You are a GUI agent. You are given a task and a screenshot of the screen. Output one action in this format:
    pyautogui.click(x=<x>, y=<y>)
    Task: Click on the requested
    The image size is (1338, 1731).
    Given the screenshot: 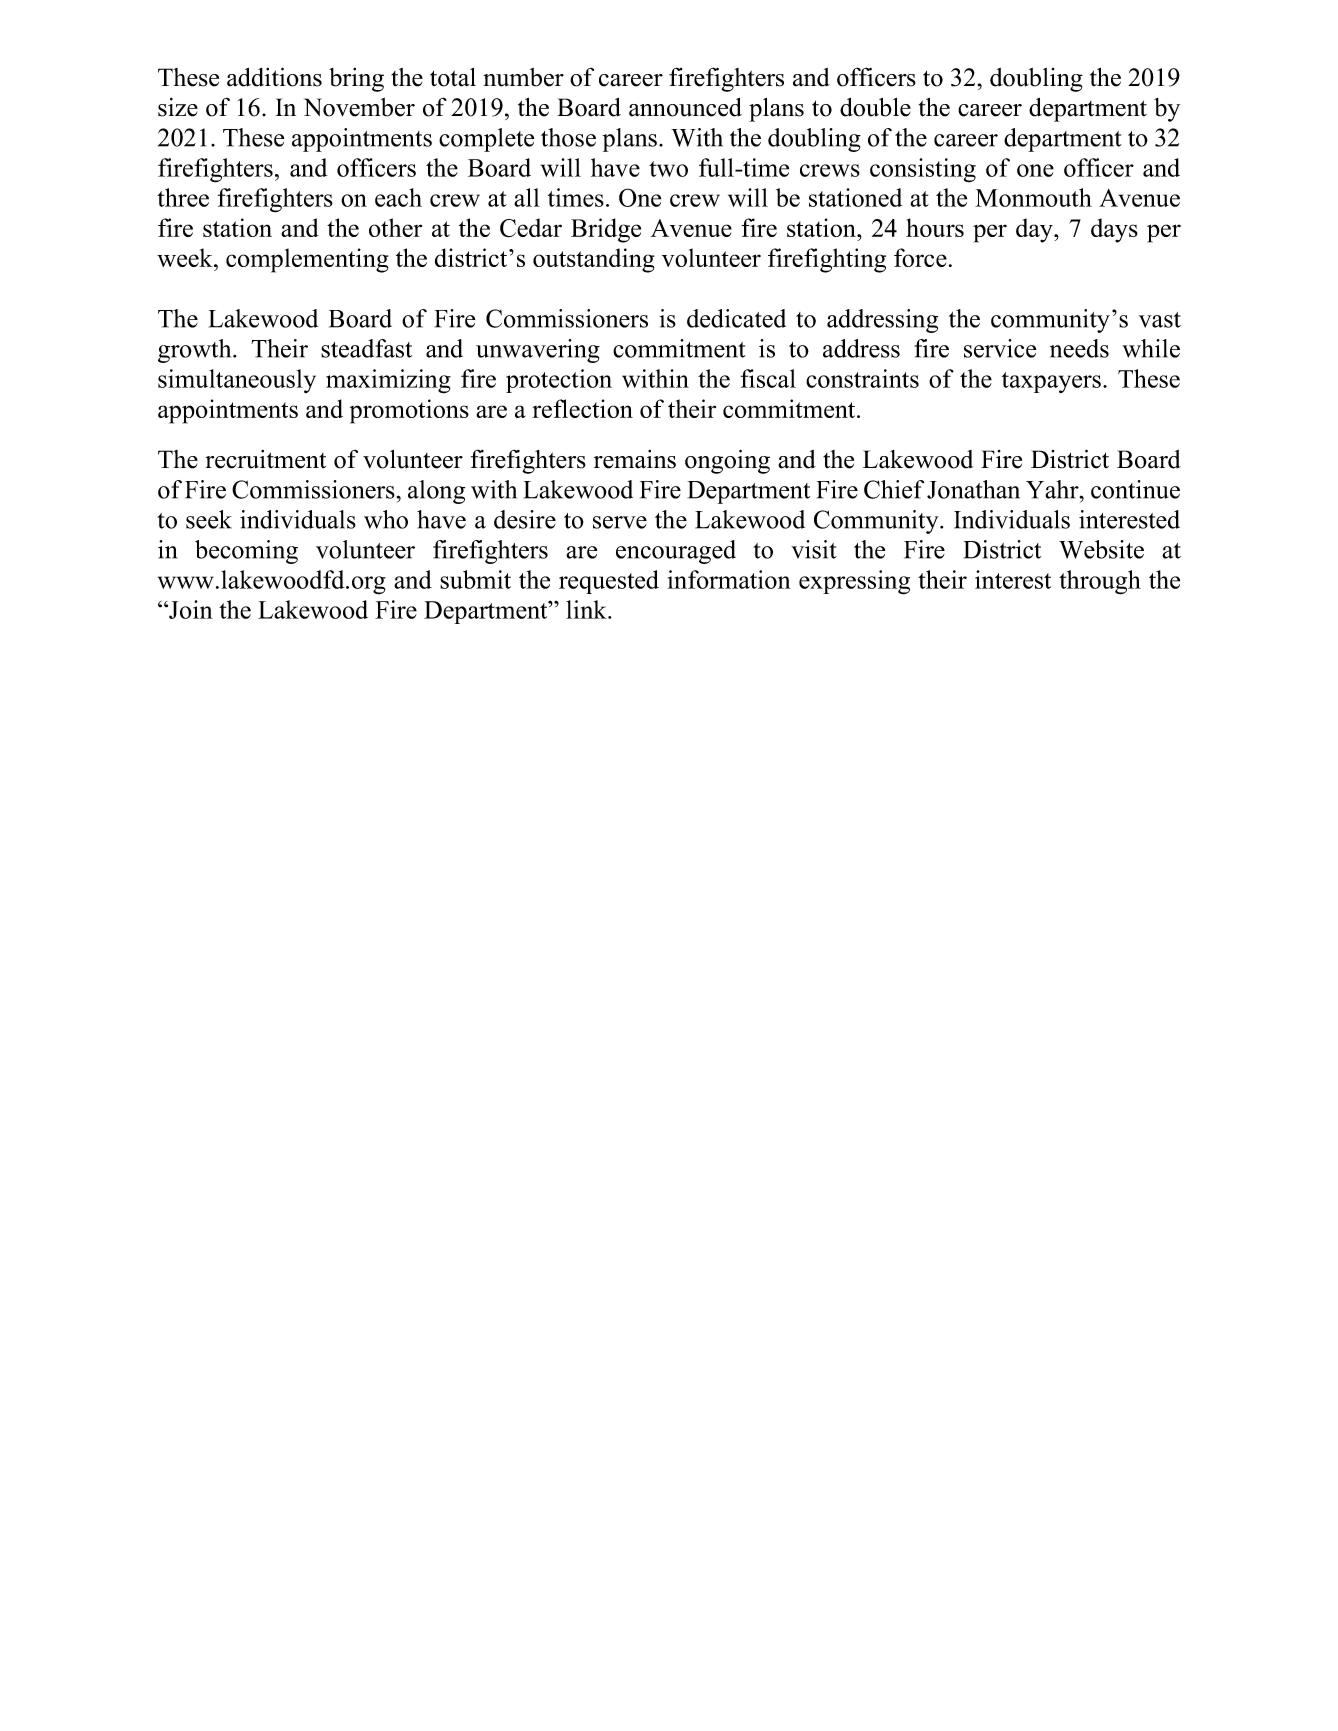 What is the action you would take?
    pyautogui.click(x=609, y=582)
